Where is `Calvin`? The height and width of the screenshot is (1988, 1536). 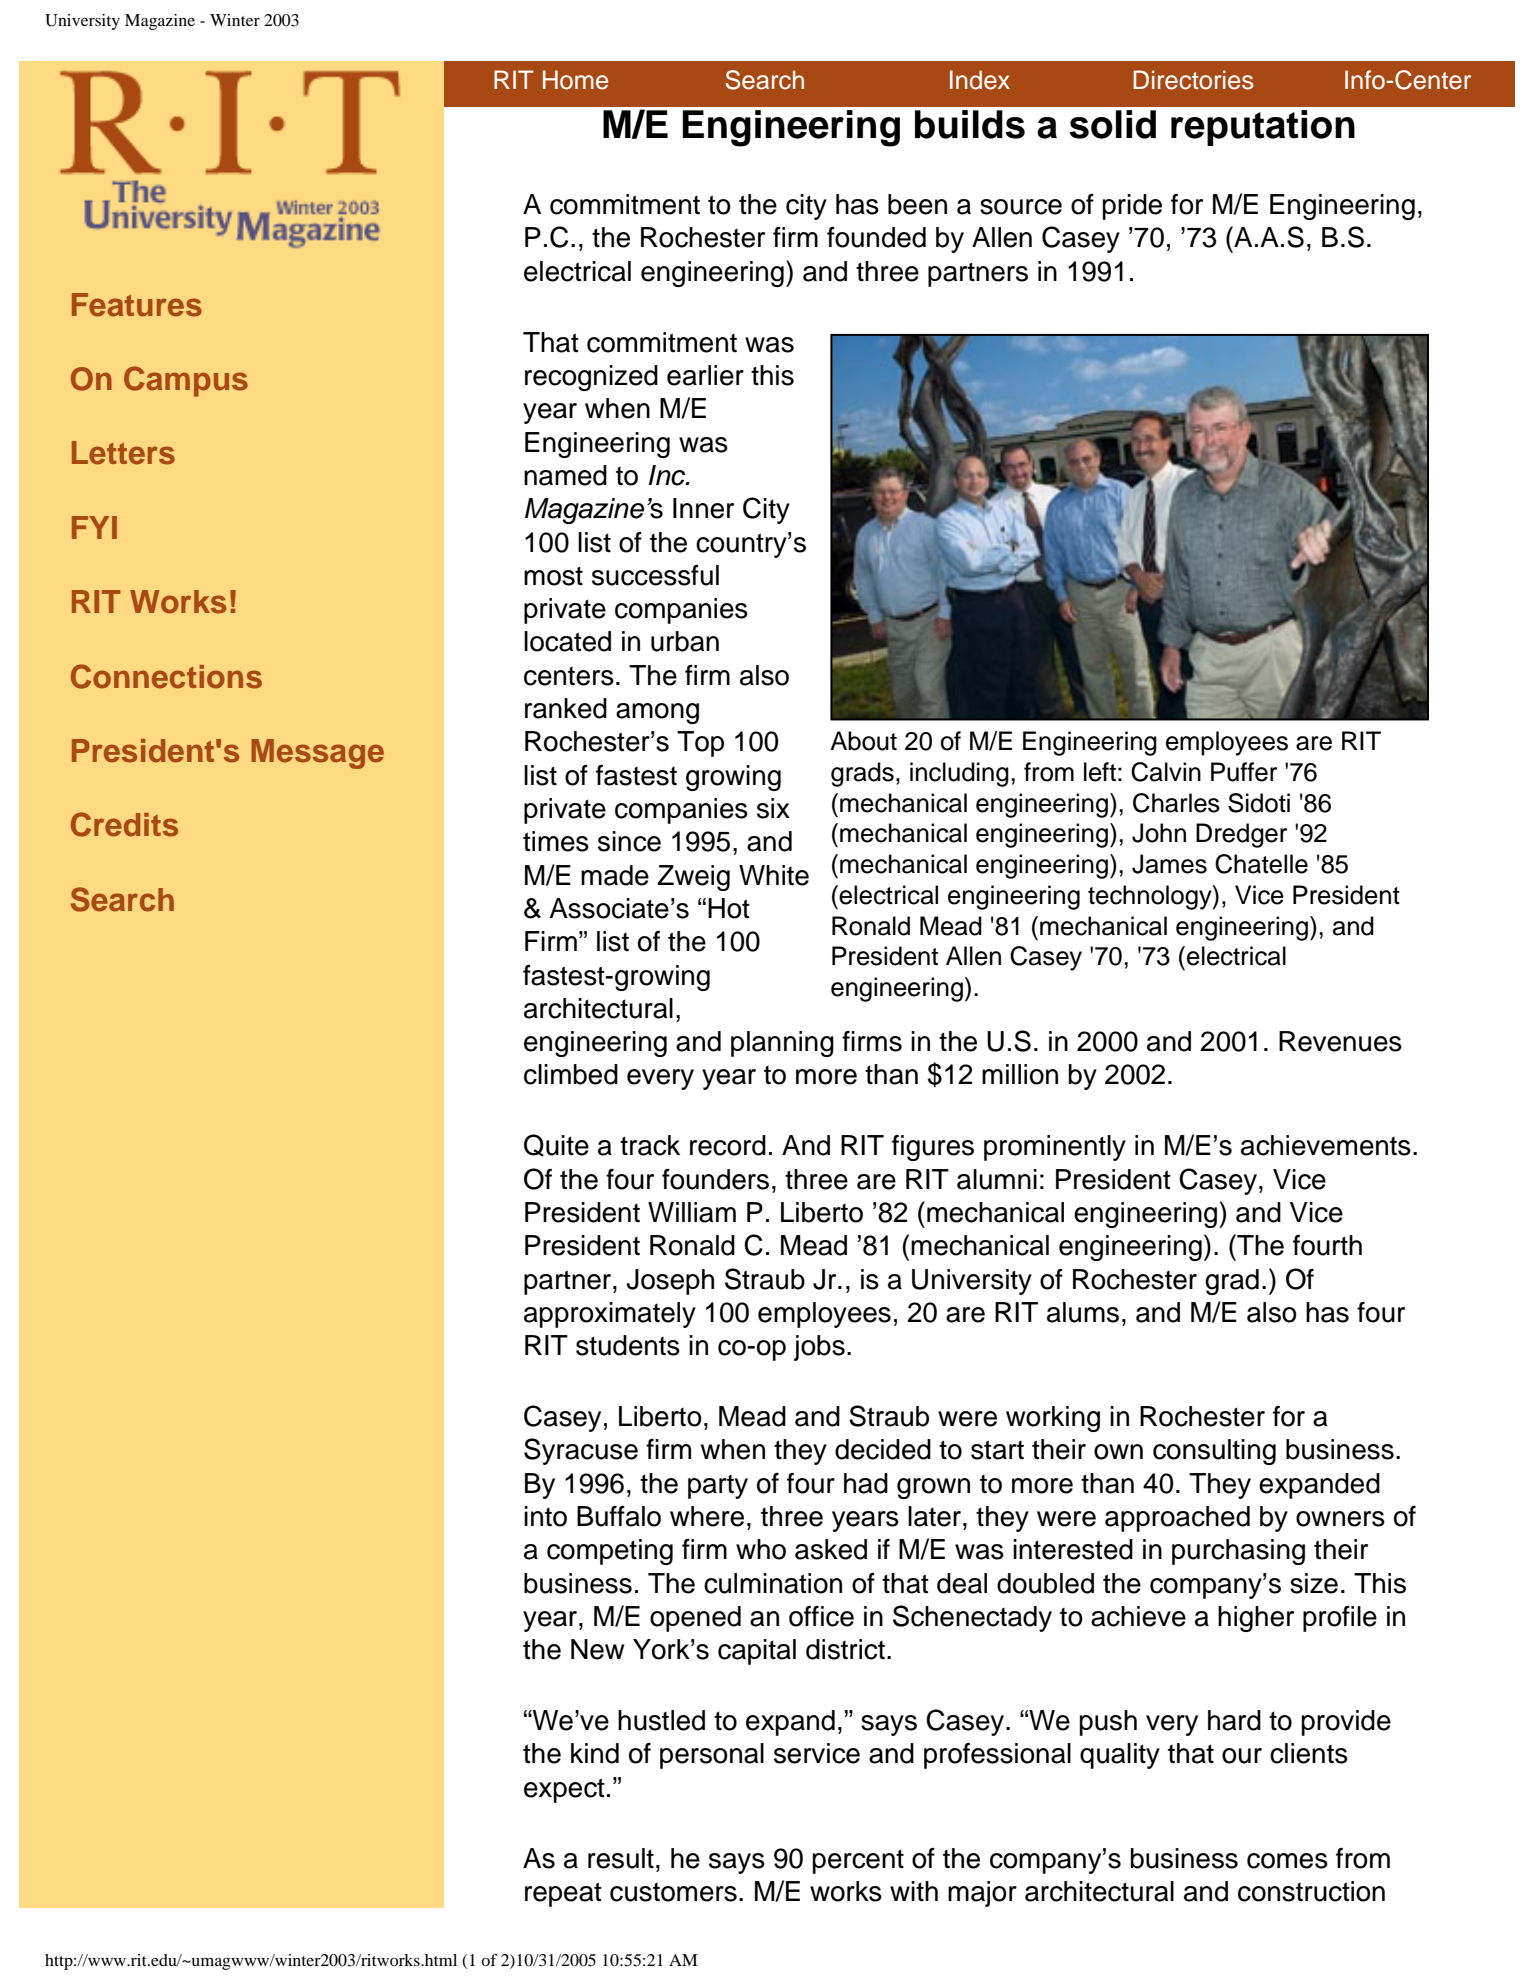
Calvin is located at coordinates (1166, 772).
